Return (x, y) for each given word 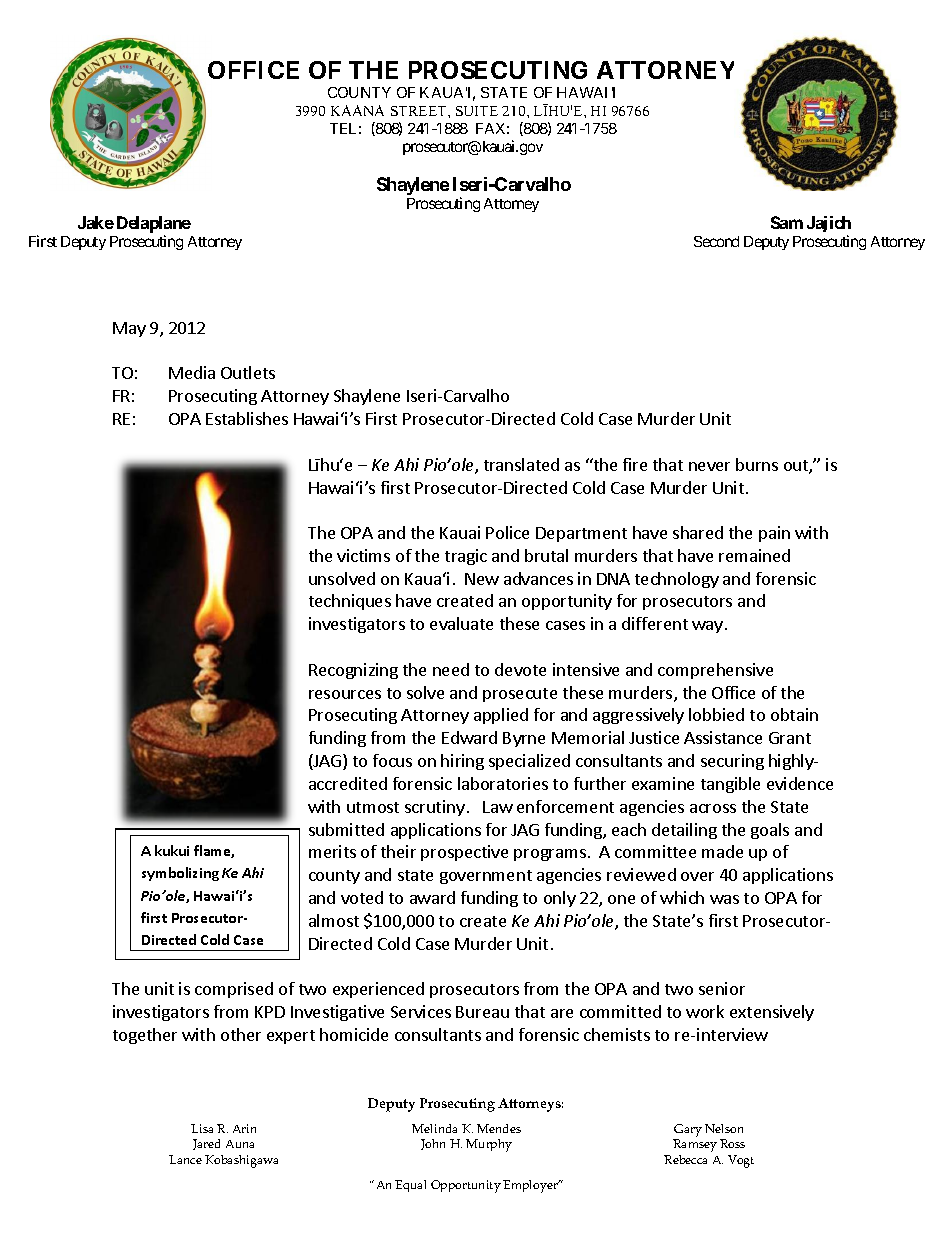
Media (192, 372)
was (724, 899)
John (433, 1144)
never (709, 466)
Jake (96, 222)
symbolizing (180, 874)
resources (345, 694)
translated (521, 464)
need (451, 669)
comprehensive (715, 671)
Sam (787, 222)
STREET (420, 111)
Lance (185, 1159)
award (432, 897)
